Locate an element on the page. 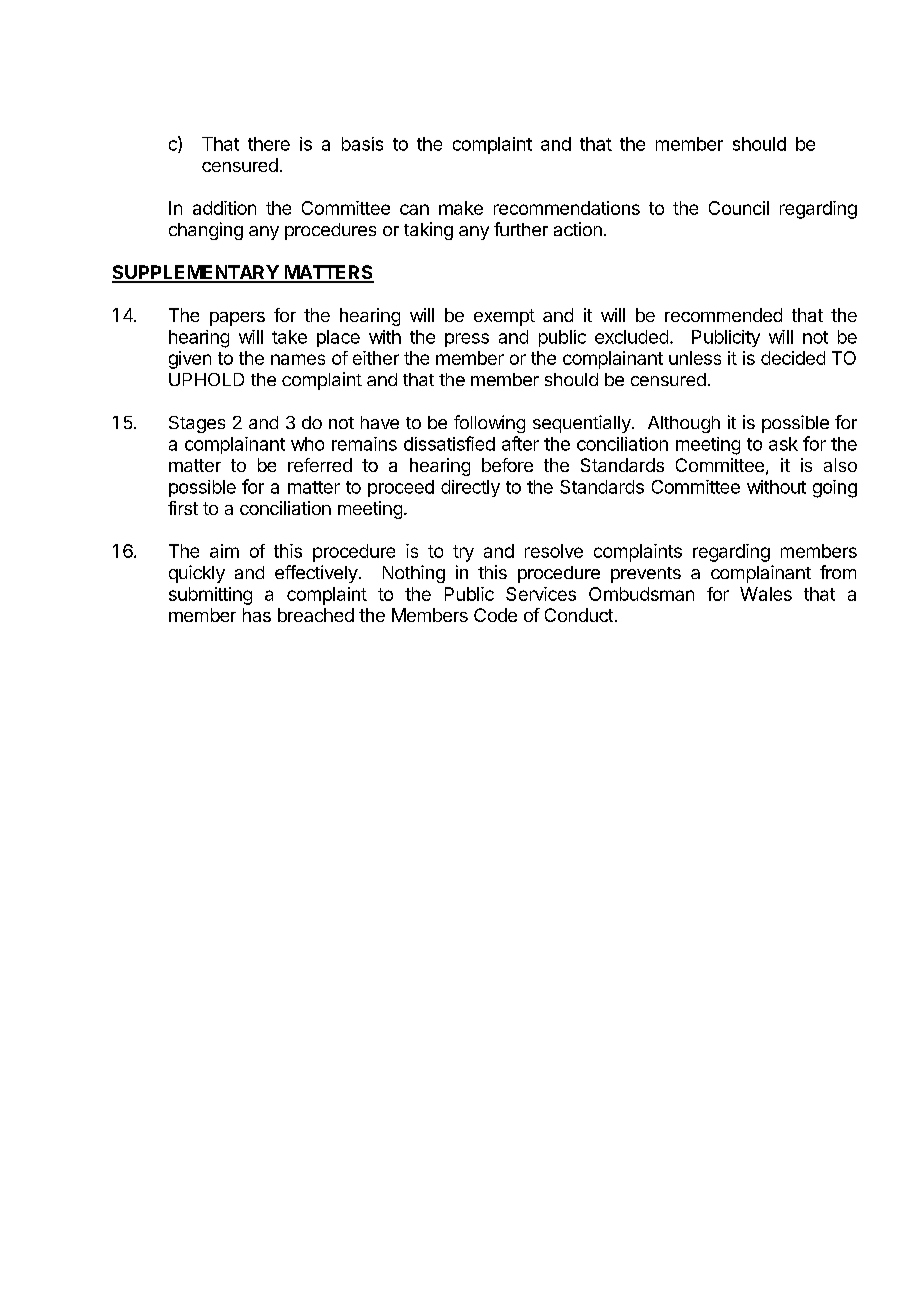 The width and height of the image is (924, 1308). decided is located at coordinates (793, 358).
